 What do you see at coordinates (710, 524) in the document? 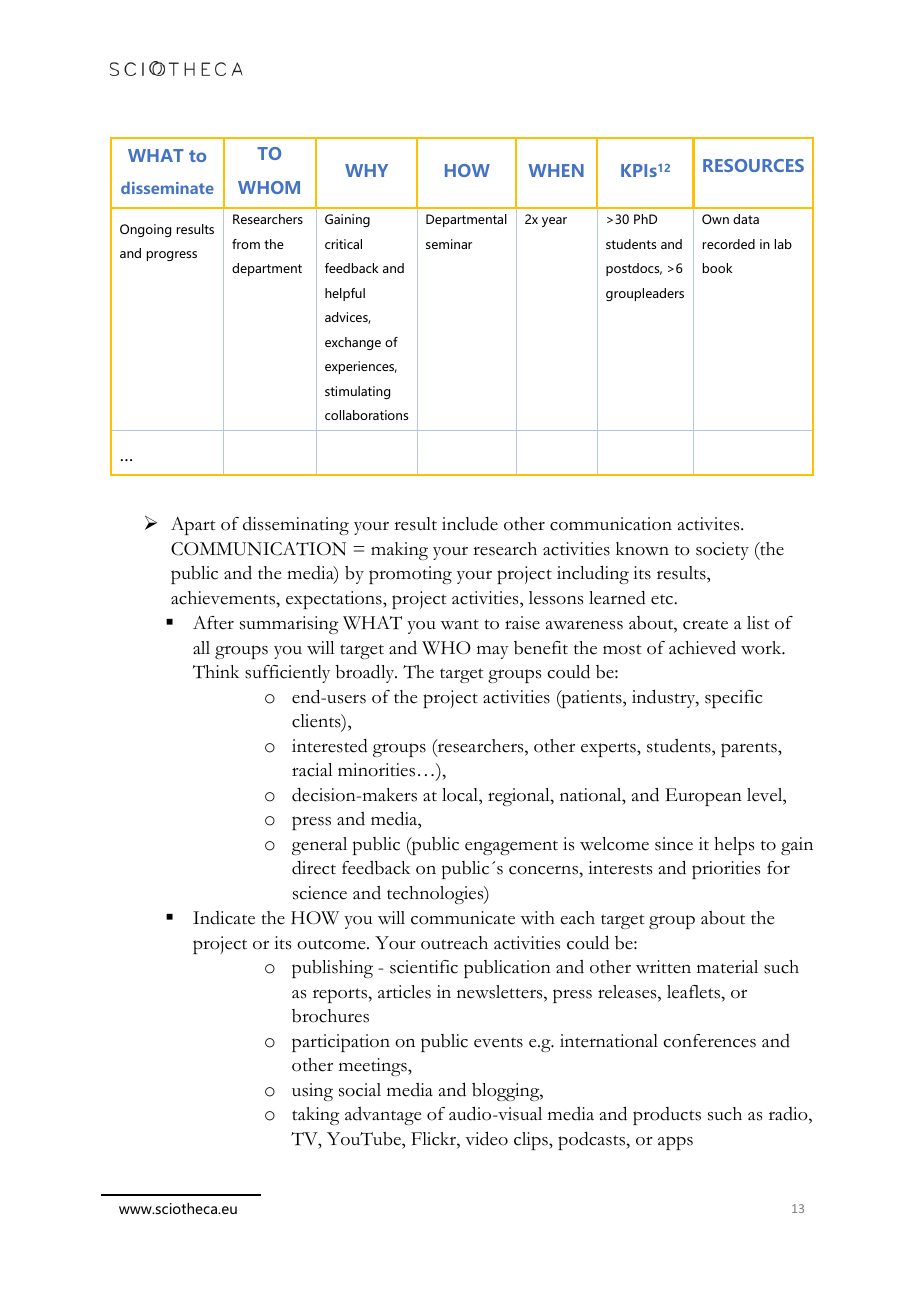
I see `activites` at bounding box center [710, 524].
